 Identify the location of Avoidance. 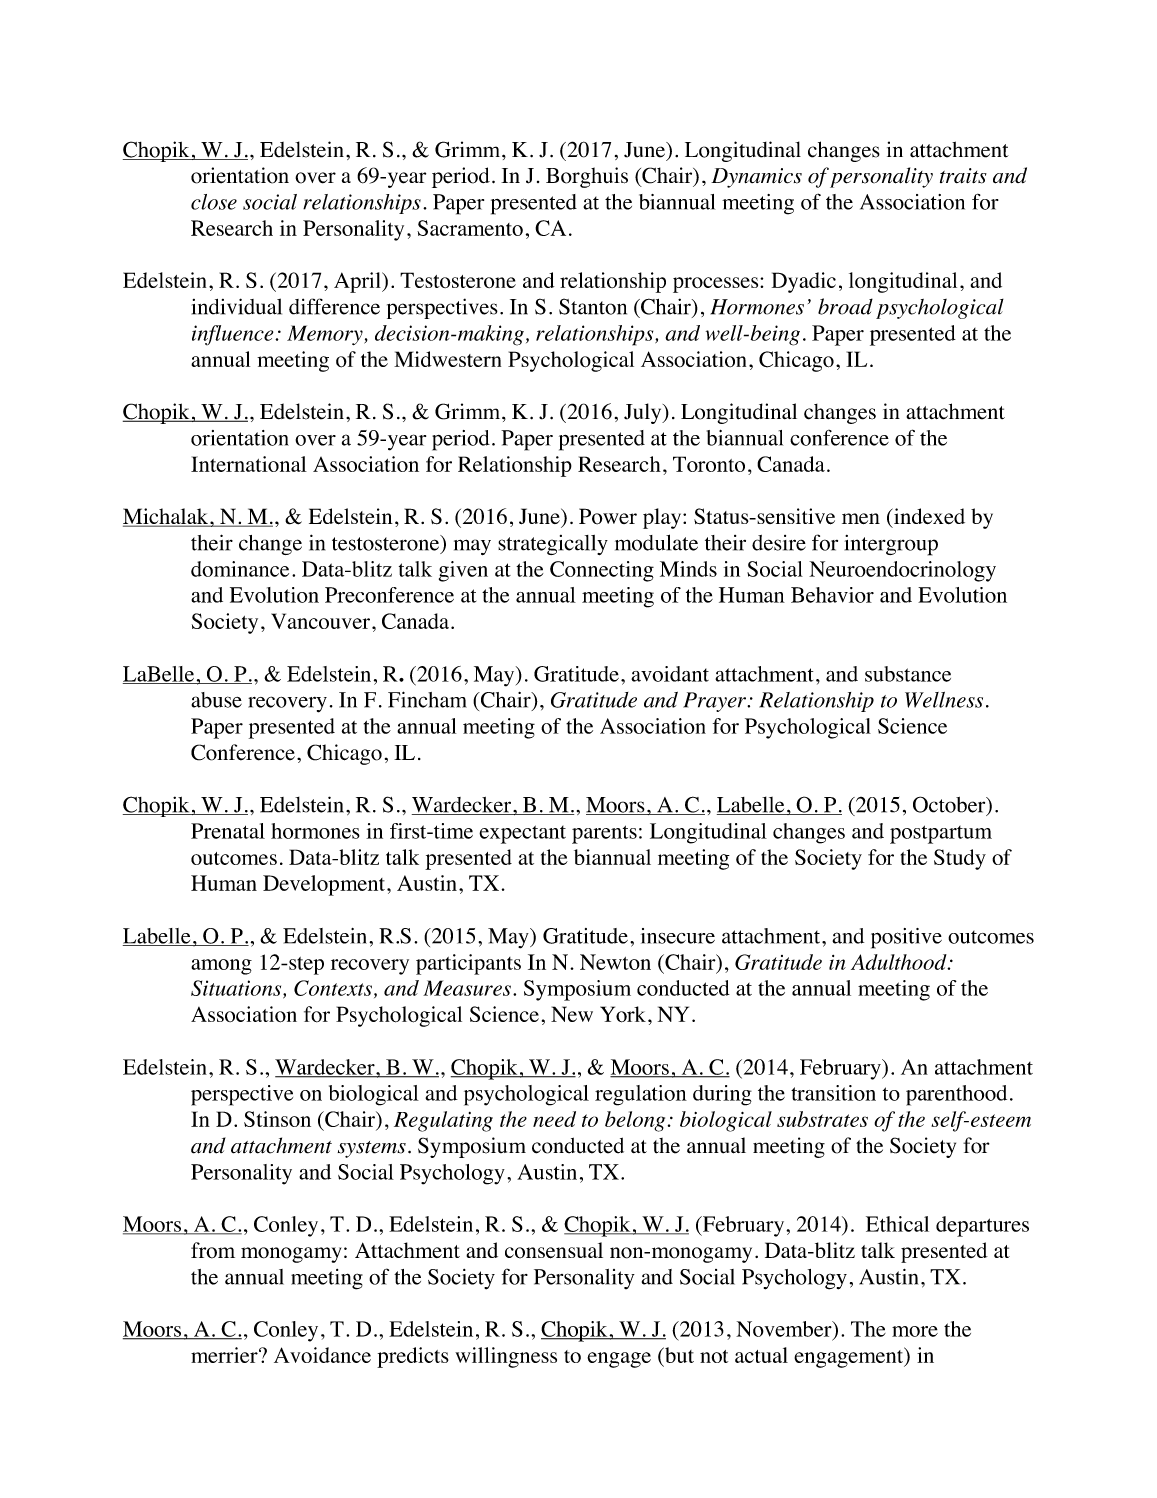
(322, 1355).
